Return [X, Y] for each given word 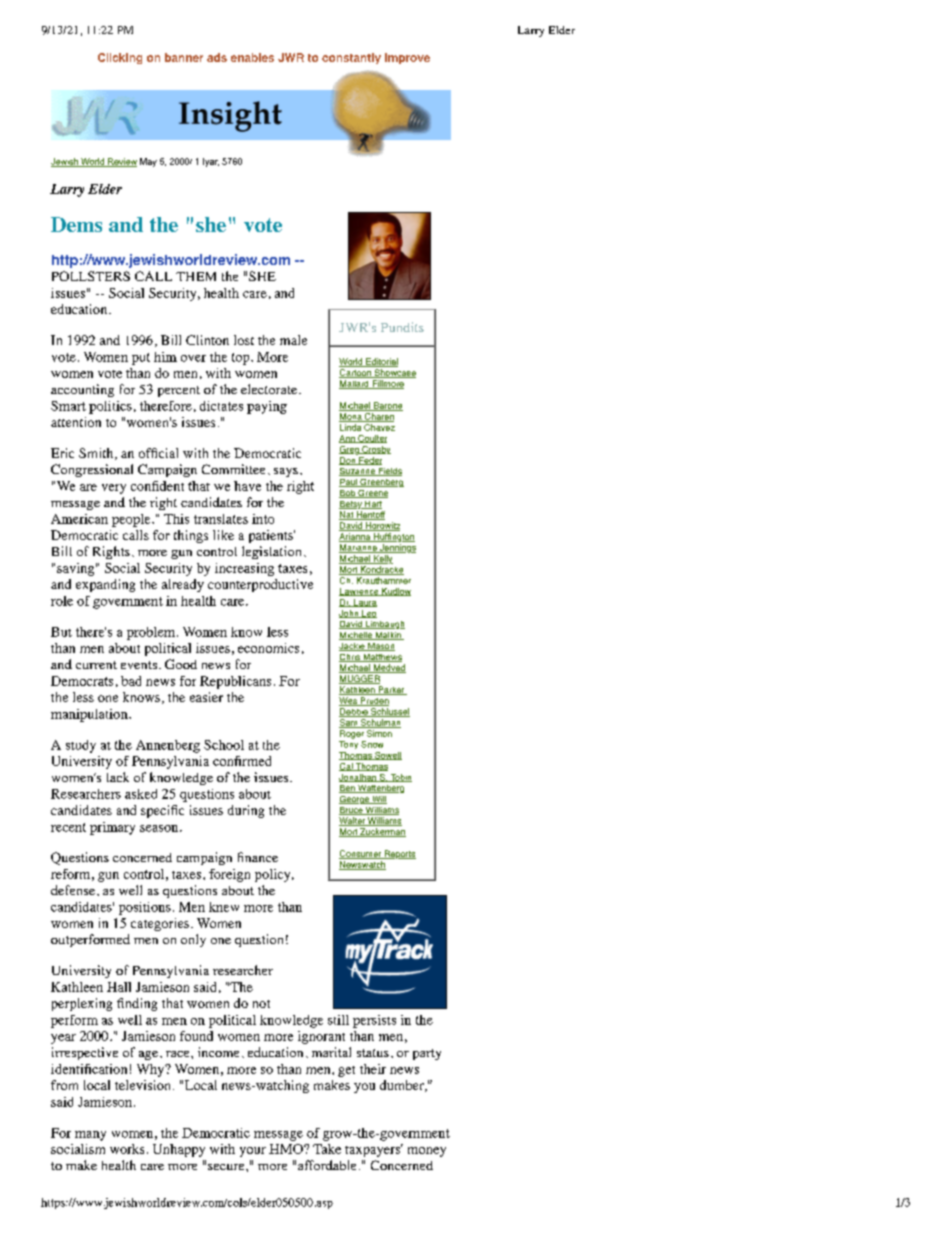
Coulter [371, 439]
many [90, 1136]
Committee [233, 469]
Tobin [400, 778]
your [253, 1152]
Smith [97, 454]
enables [252, 57]
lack [118, 777]
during [246, 811]
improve [407, 58]
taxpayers [374, 1150]
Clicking [120, 58]
